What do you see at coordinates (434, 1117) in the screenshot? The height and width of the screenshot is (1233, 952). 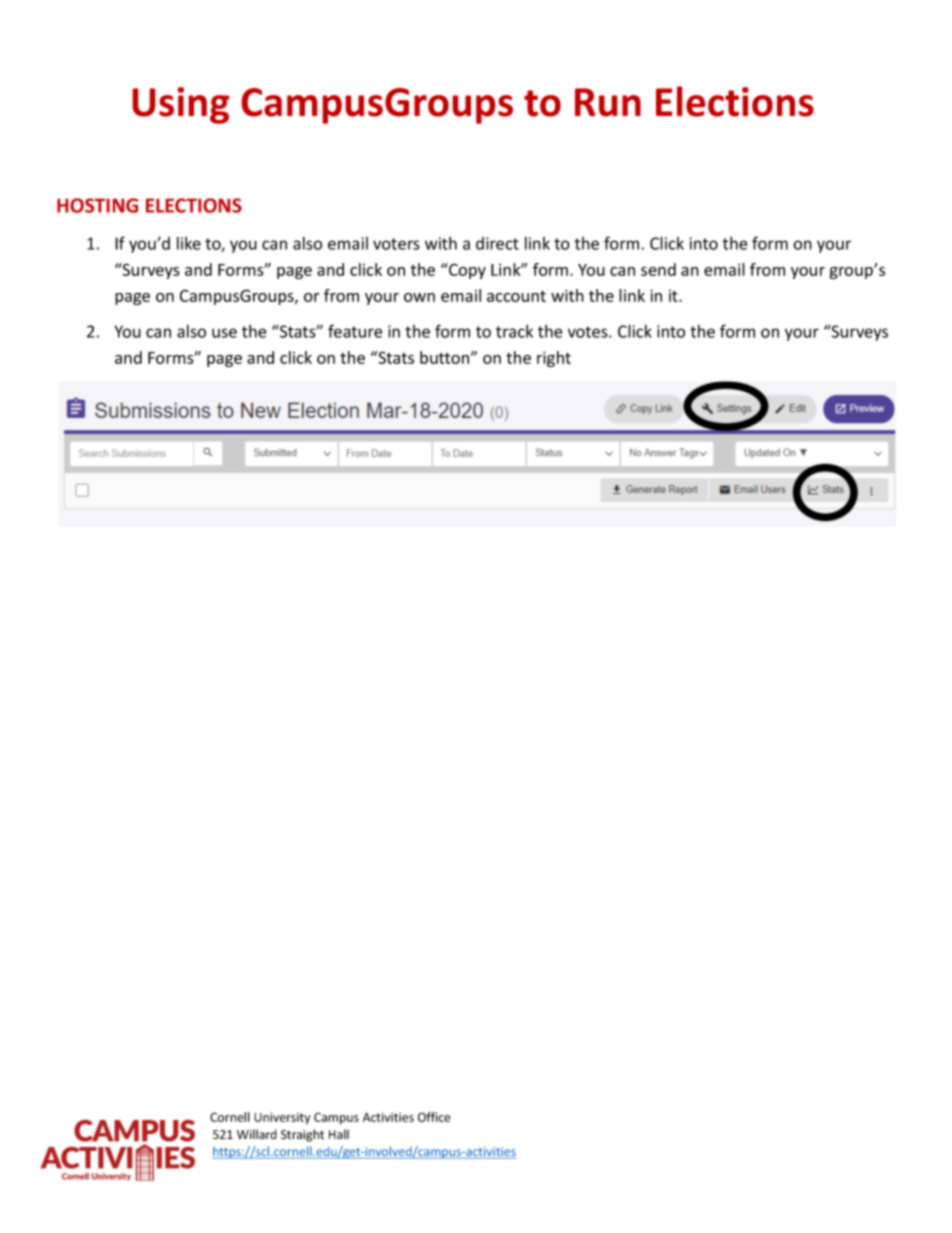 I see `Office` at bounding box center [434, 1117].
